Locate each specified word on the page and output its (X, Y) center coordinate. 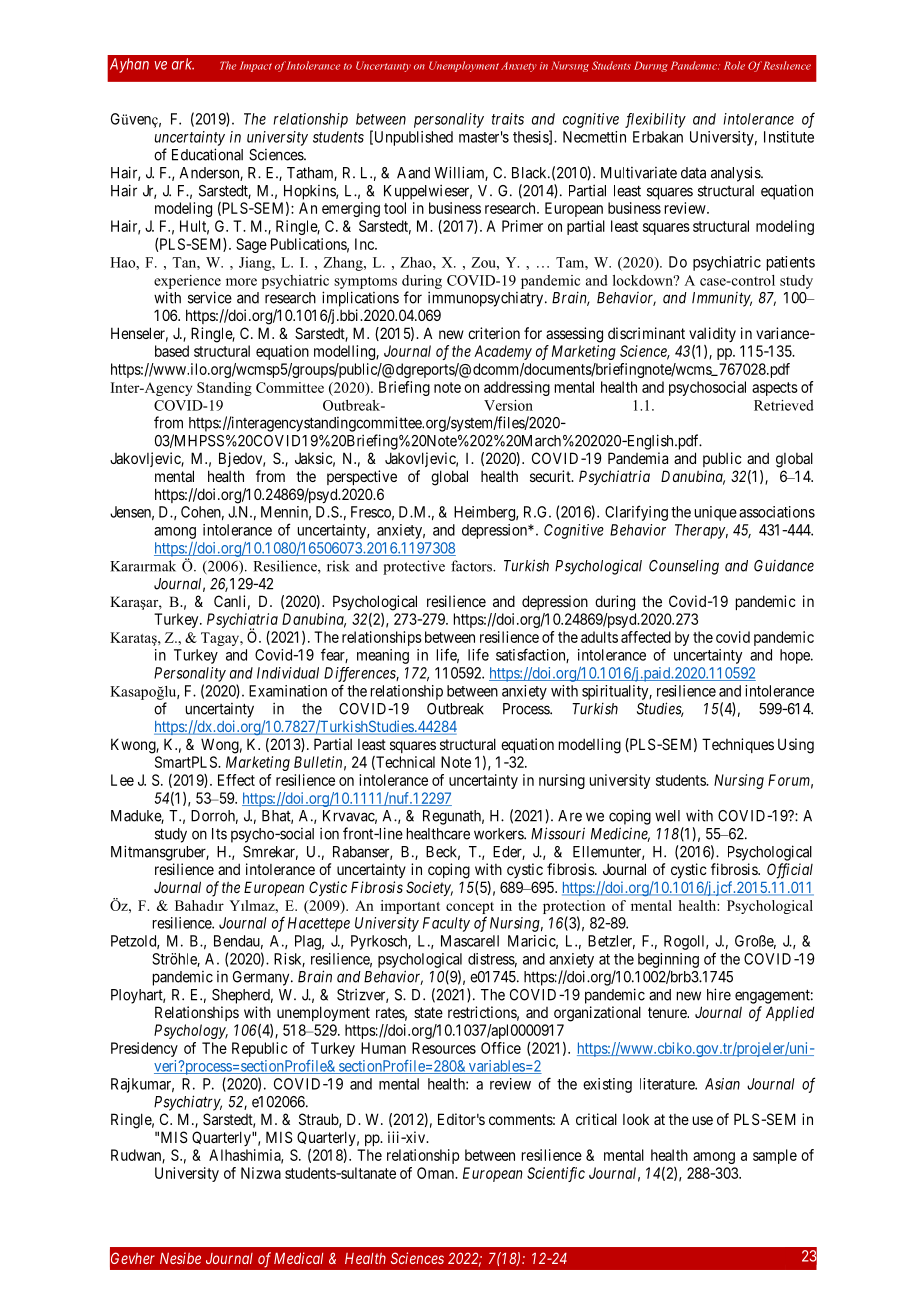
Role (734, 65)
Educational (207, 154)
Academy (503, 352)
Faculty (446, 924)
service (210, 297)
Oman (437, 1173)
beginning (668, 960)
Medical (298, 1258)
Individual (288, 673)
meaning (383, 656)
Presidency (144, 1049)
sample (775, 1156)
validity (712, 334)
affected (646, 637)
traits (508, 119)
